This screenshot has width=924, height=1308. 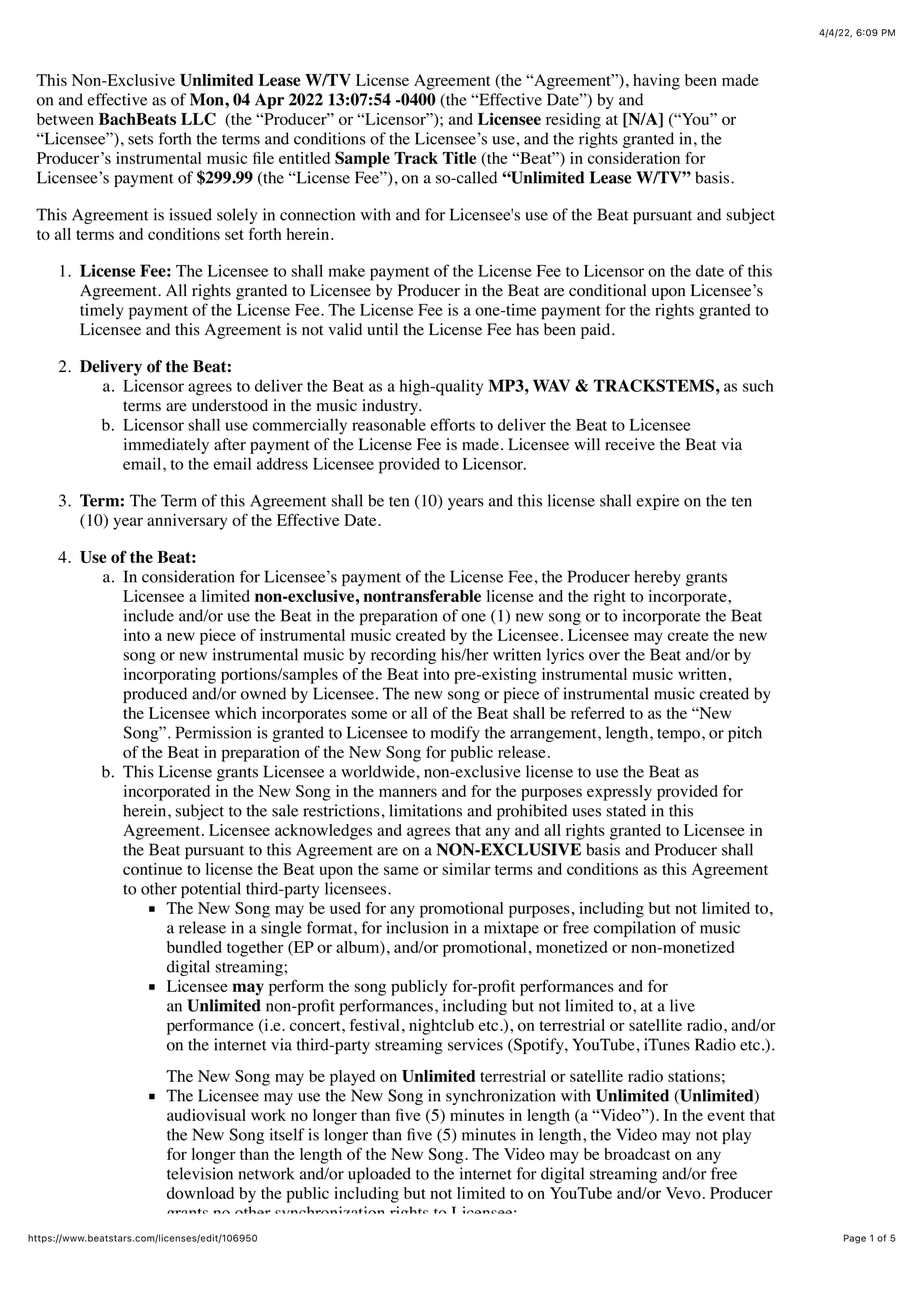 What do you see at coordinates (140, 139) in the screenshot?
I see `sets` at bounding box center [140, 139].
